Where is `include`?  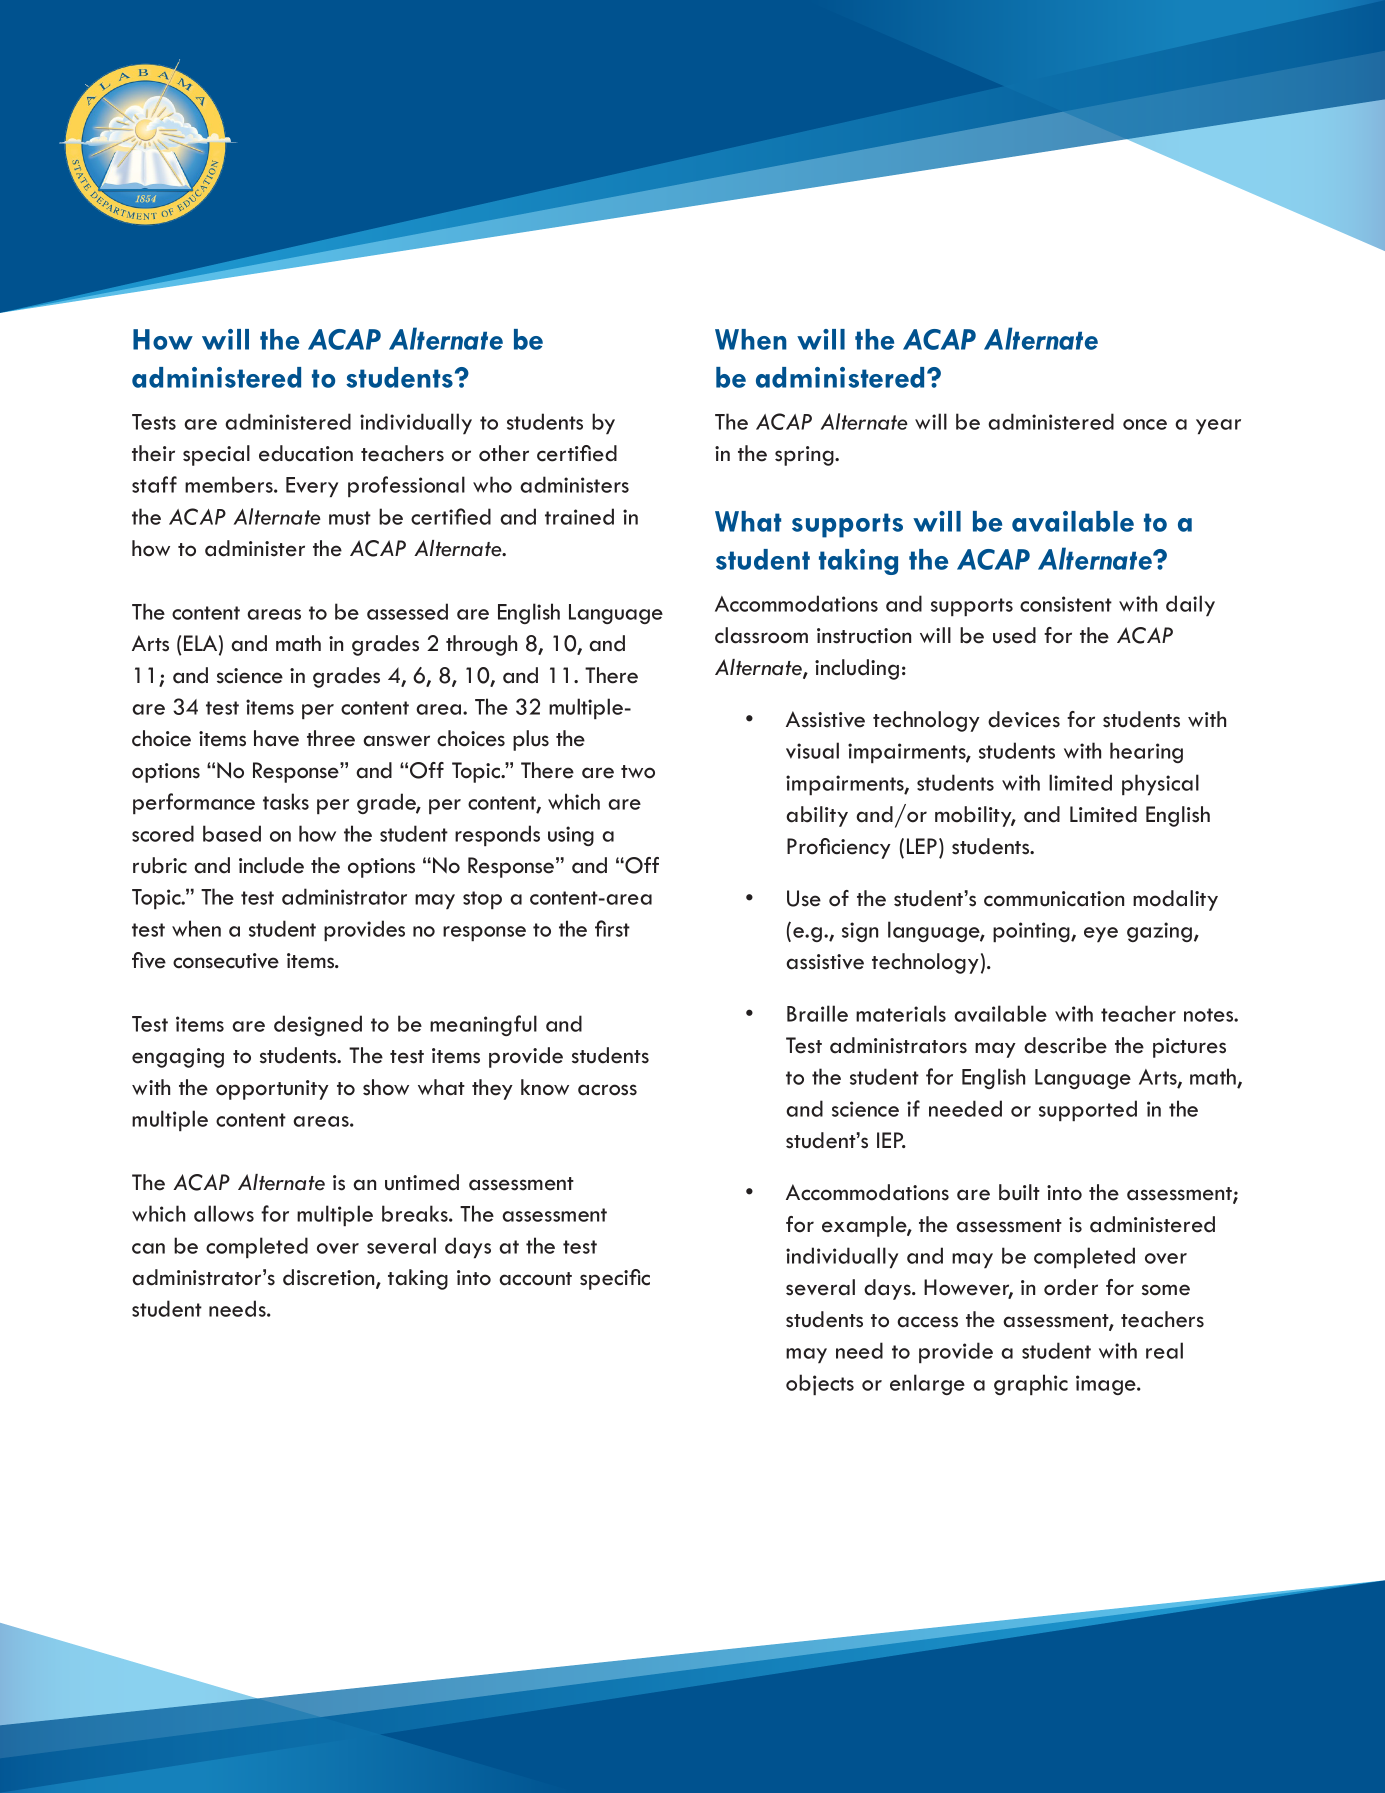
include is located at coordinates (271, 865).
